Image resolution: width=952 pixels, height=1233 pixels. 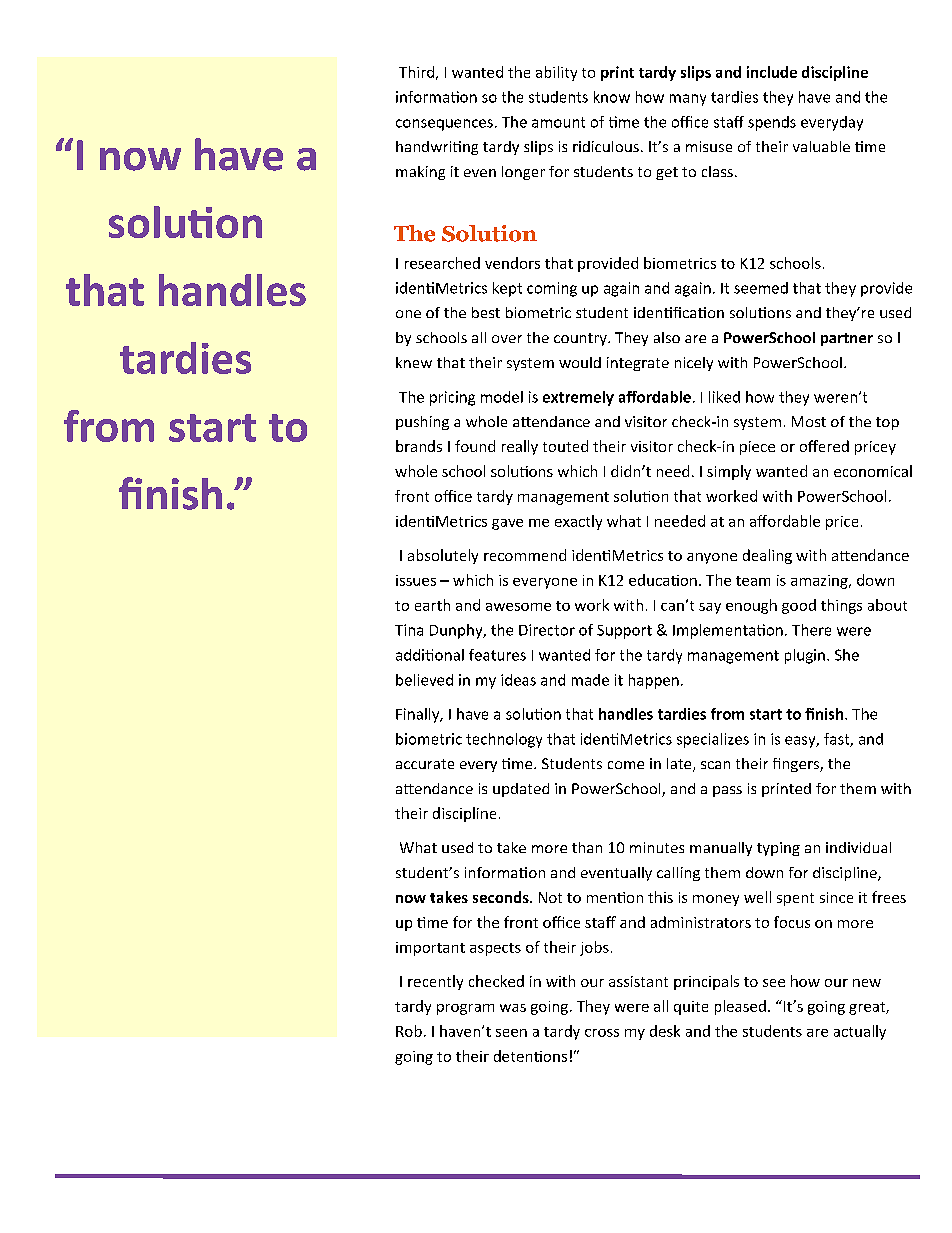 What do you see at coordinates (465, 1009) in the screenshot?
I see `program` at bounding box center [465, 1009].
